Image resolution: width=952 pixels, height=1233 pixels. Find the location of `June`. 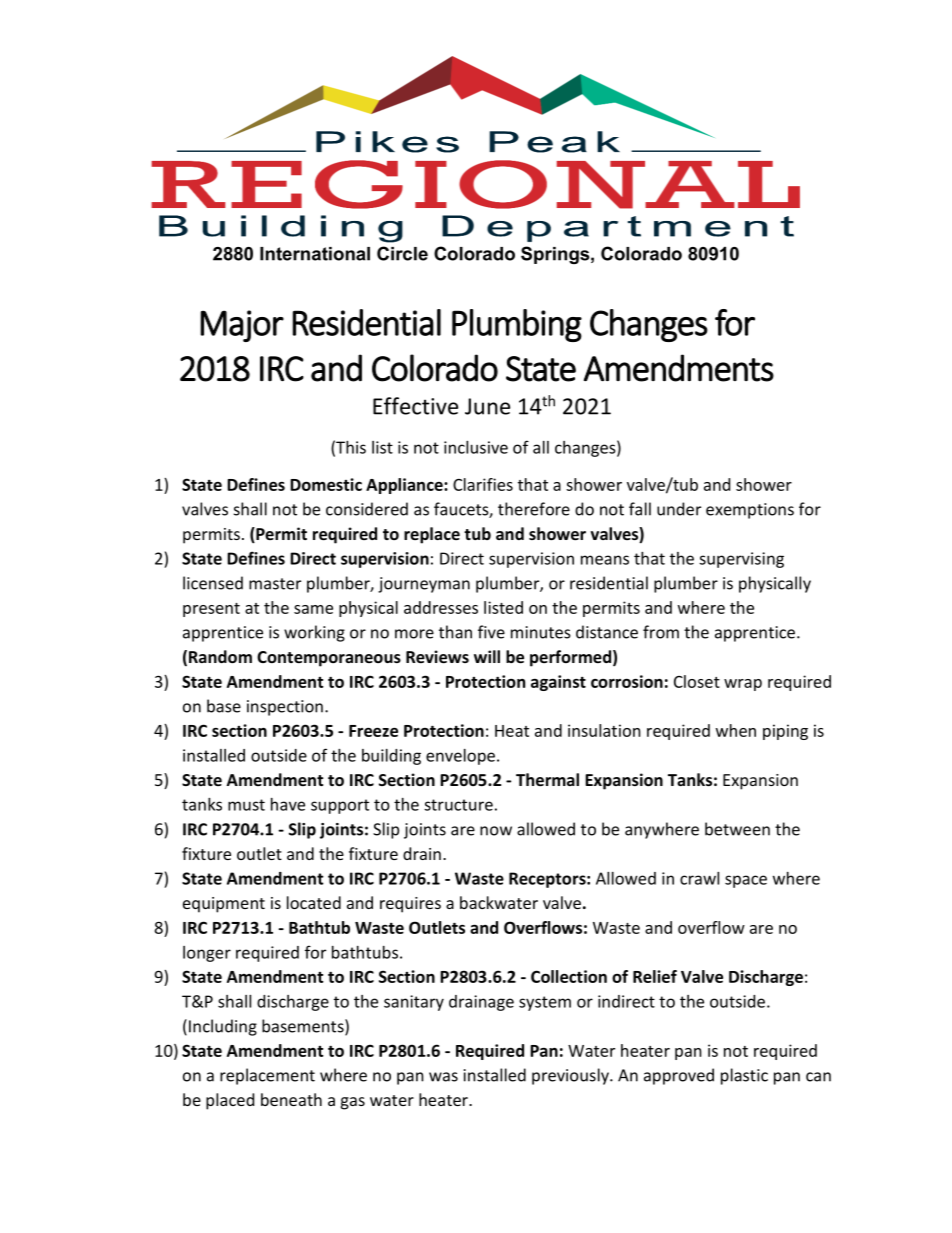

June is located at coordinates (487, 406).
